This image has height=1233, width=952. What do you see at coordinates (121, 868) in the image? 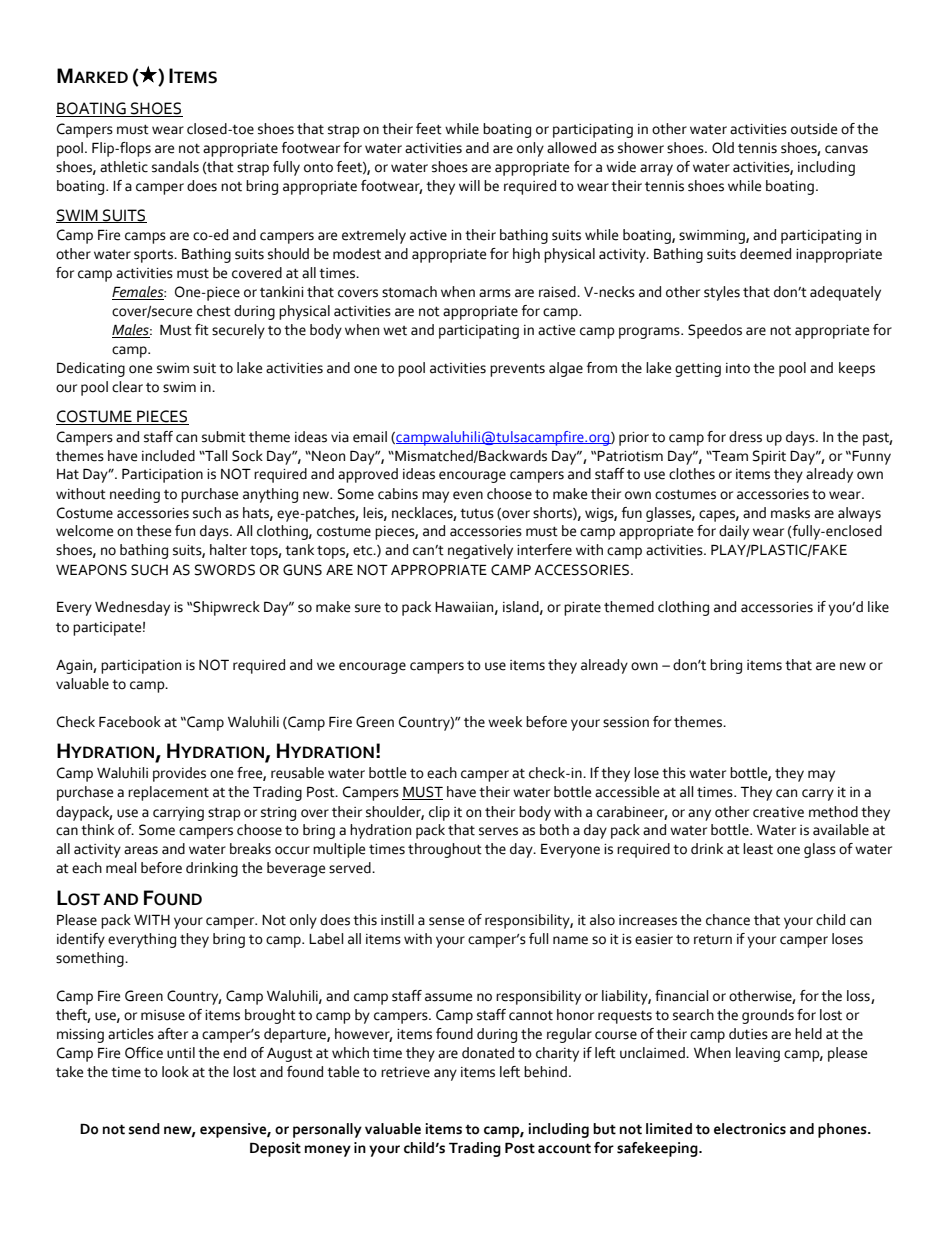
I see `meal` at bounding box center [121, 868].
